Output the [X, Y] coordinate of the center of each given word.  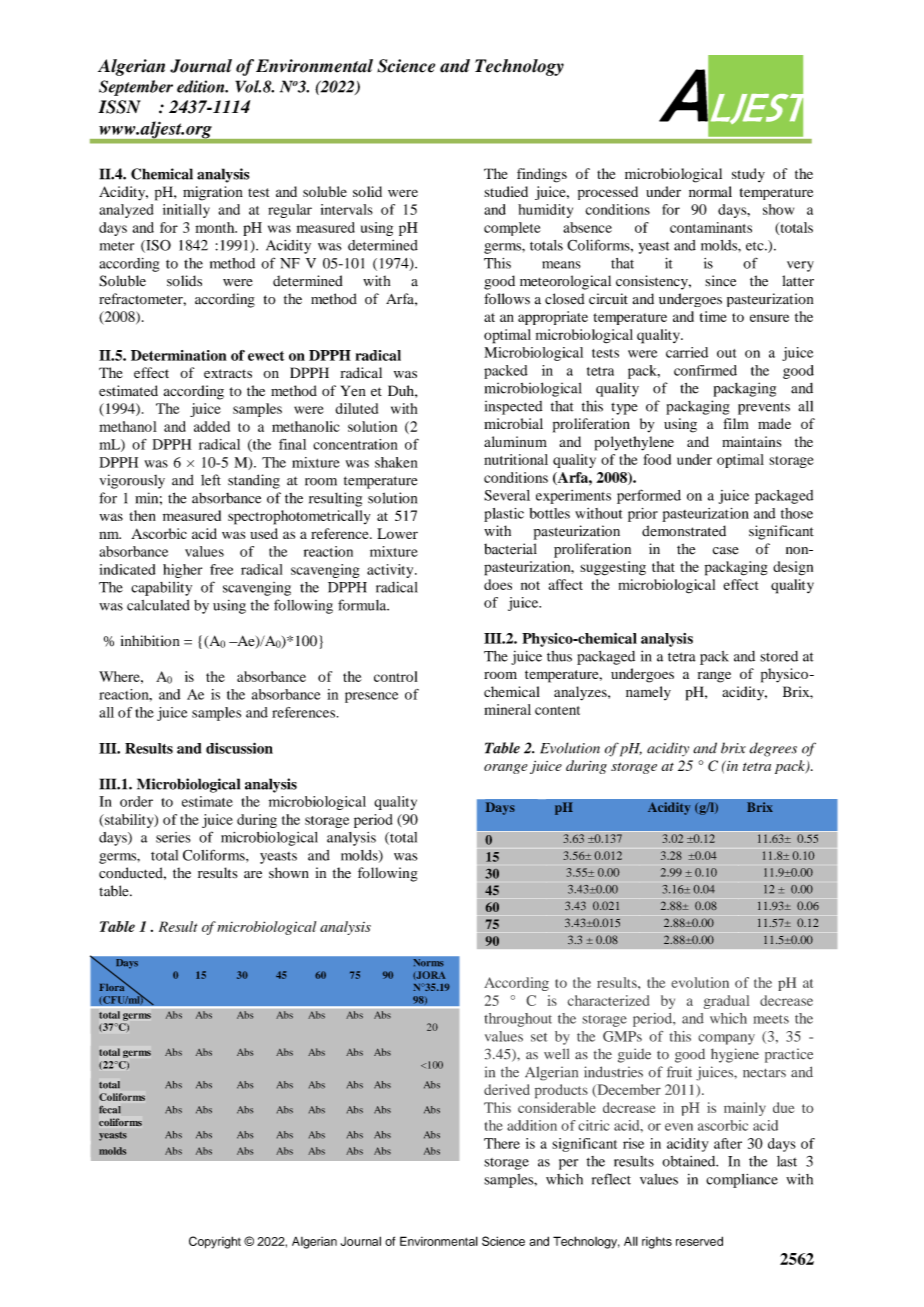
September [136, 88]
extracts [228, 373]
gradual [726, 1002]
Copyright [215, 1242]
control [395, 676]
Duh [402, 390]
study [748, 175]
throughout [518, 1020]
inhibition [150, 641]
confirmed [705, 370]
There [502, 1143]
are [253, 874]
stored [779, 656]
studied [506, 191]
